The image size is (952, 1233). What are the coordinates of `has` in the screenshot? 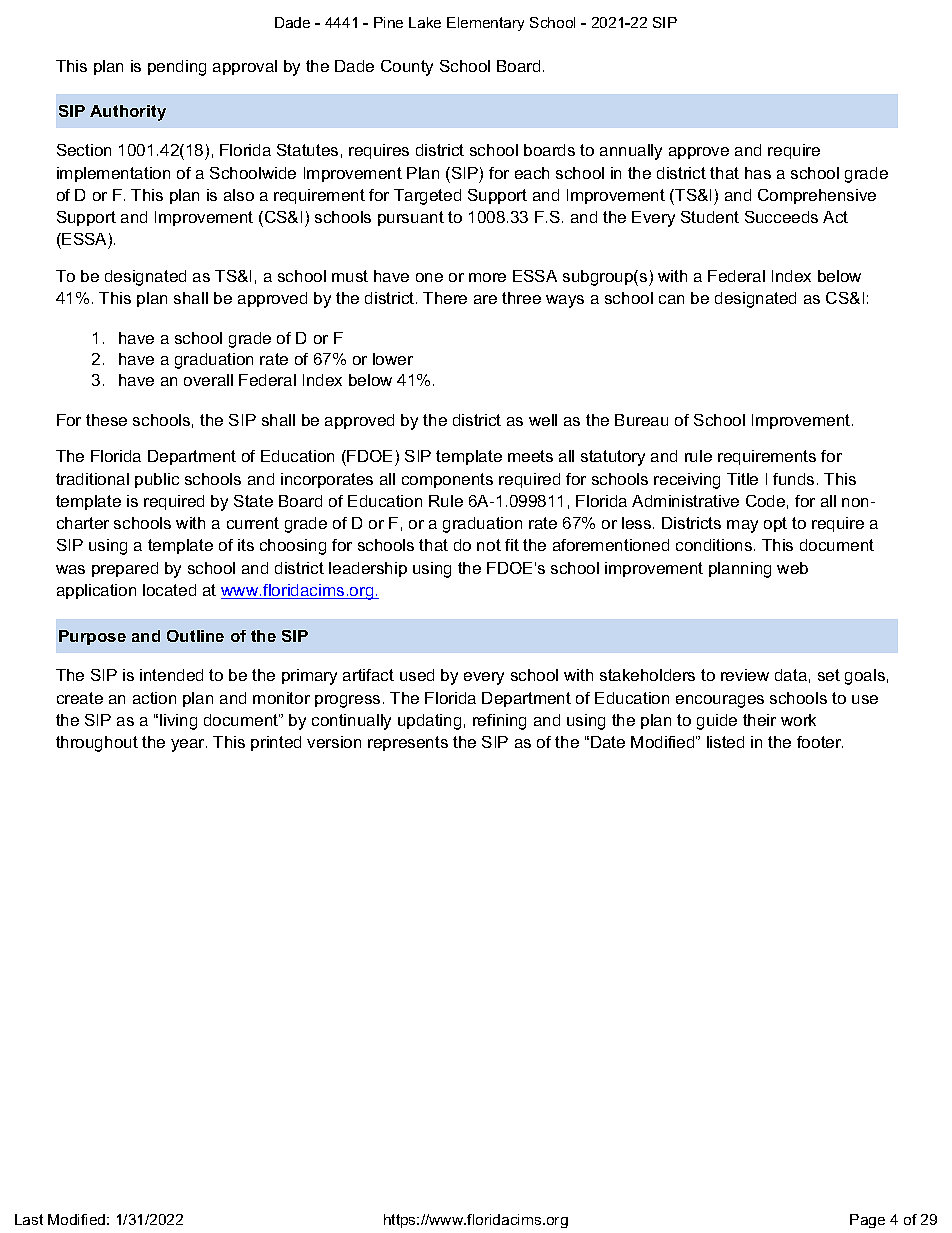 It's located at (758, 173).
